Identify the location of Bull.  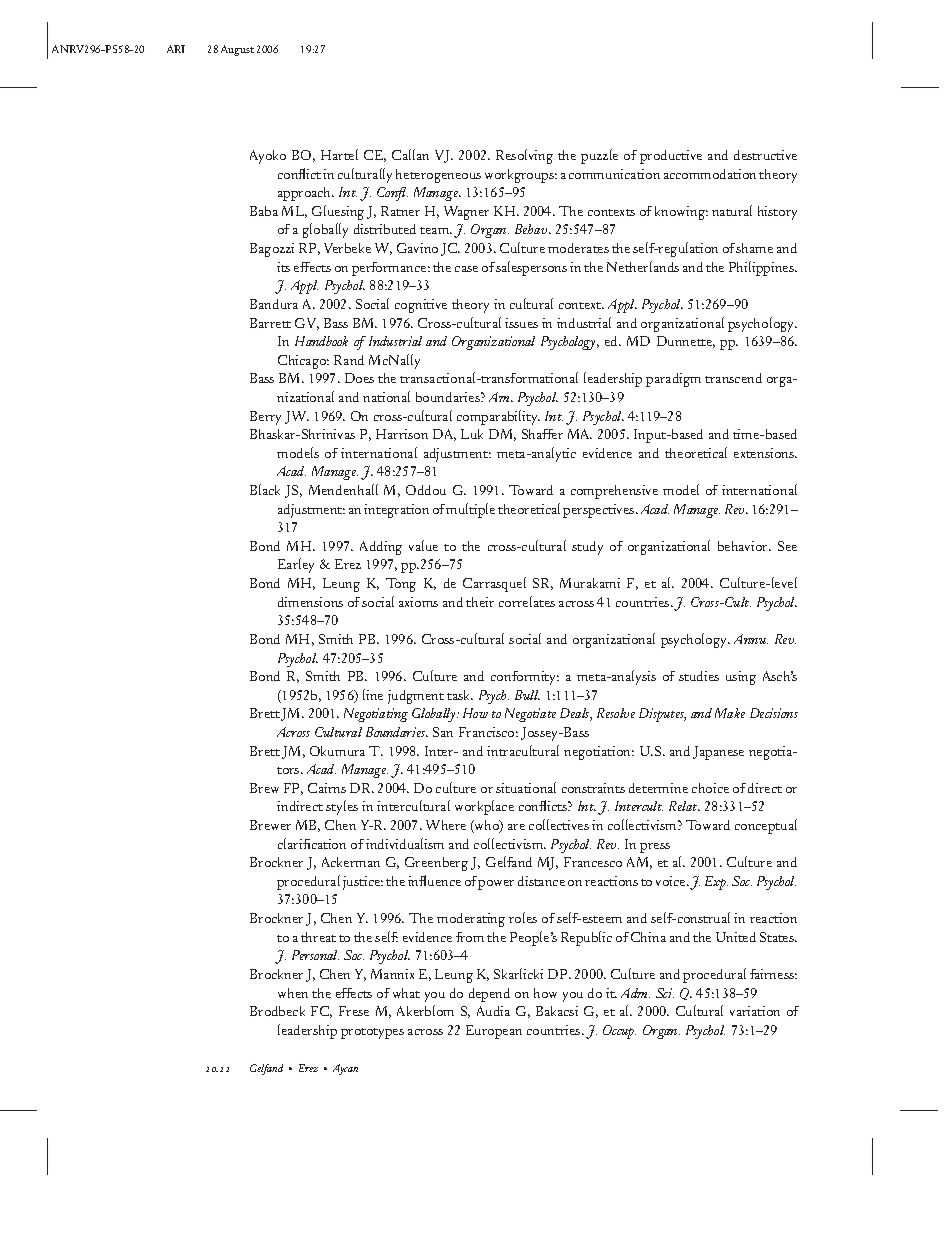
(527, 695).
